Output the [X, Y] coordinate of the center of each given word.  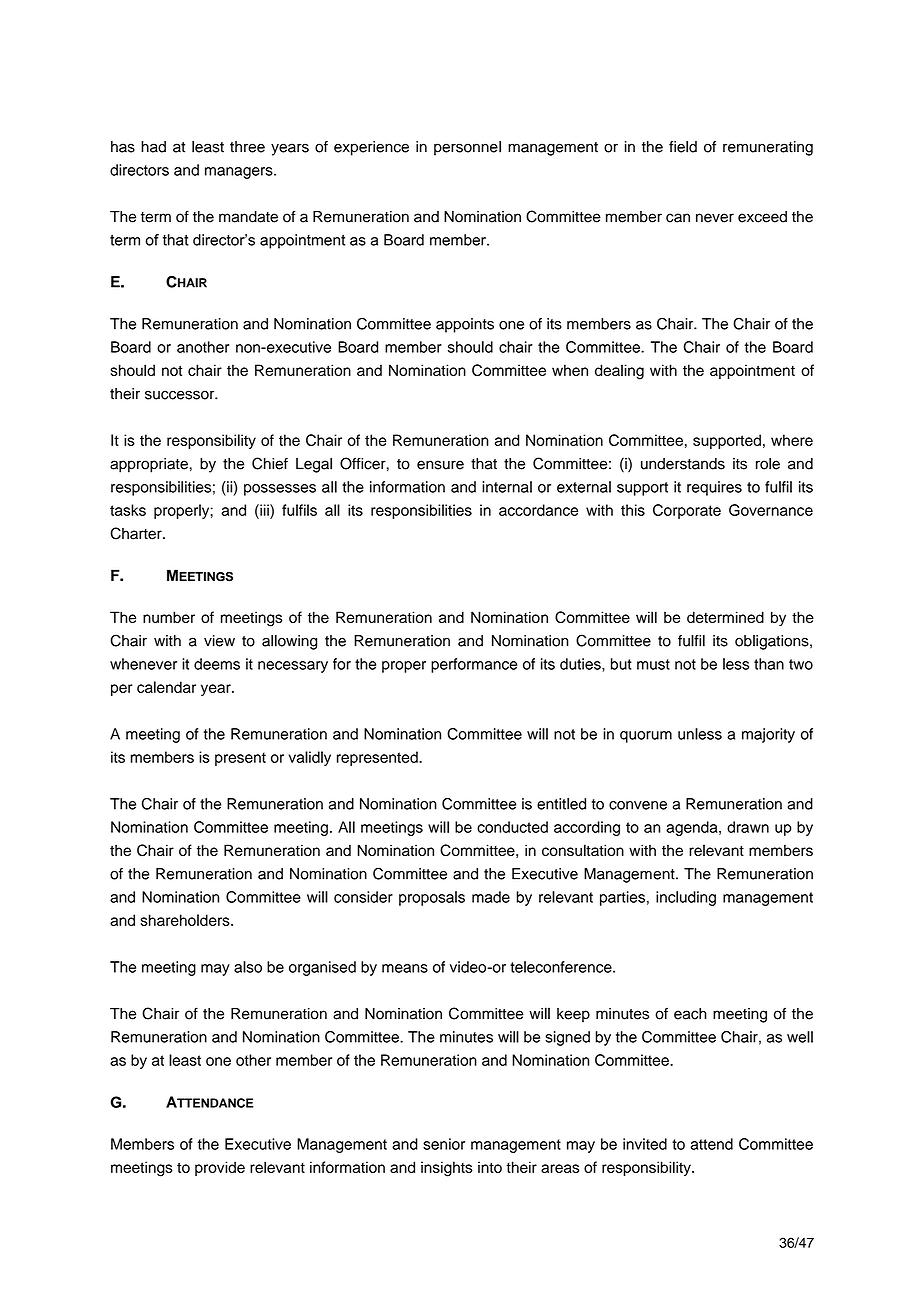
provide [220, 1168]
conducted [512, 827]
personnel [467, 148]
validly [310, 758]
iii [264, 510]
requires [714, 488]
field [683, 147]
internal [507, 487]
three [247, 147]
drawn [748, 827]
